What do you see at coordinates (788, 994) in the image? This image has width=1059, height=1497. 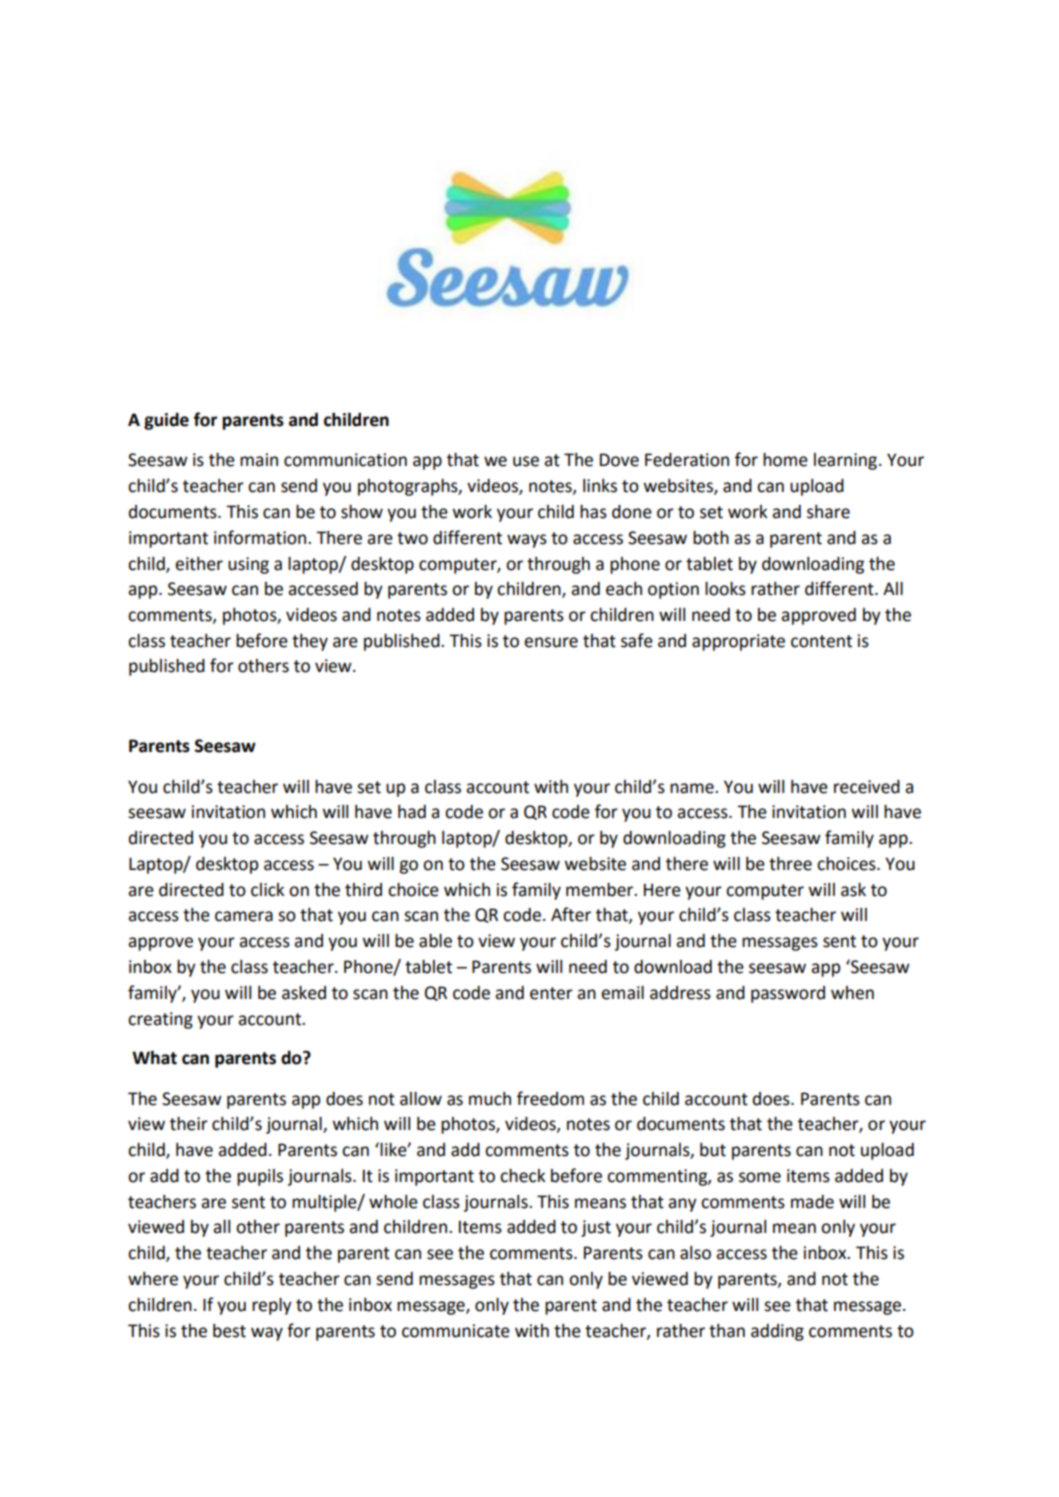 I see `password` at bounding box center [788, 994].
